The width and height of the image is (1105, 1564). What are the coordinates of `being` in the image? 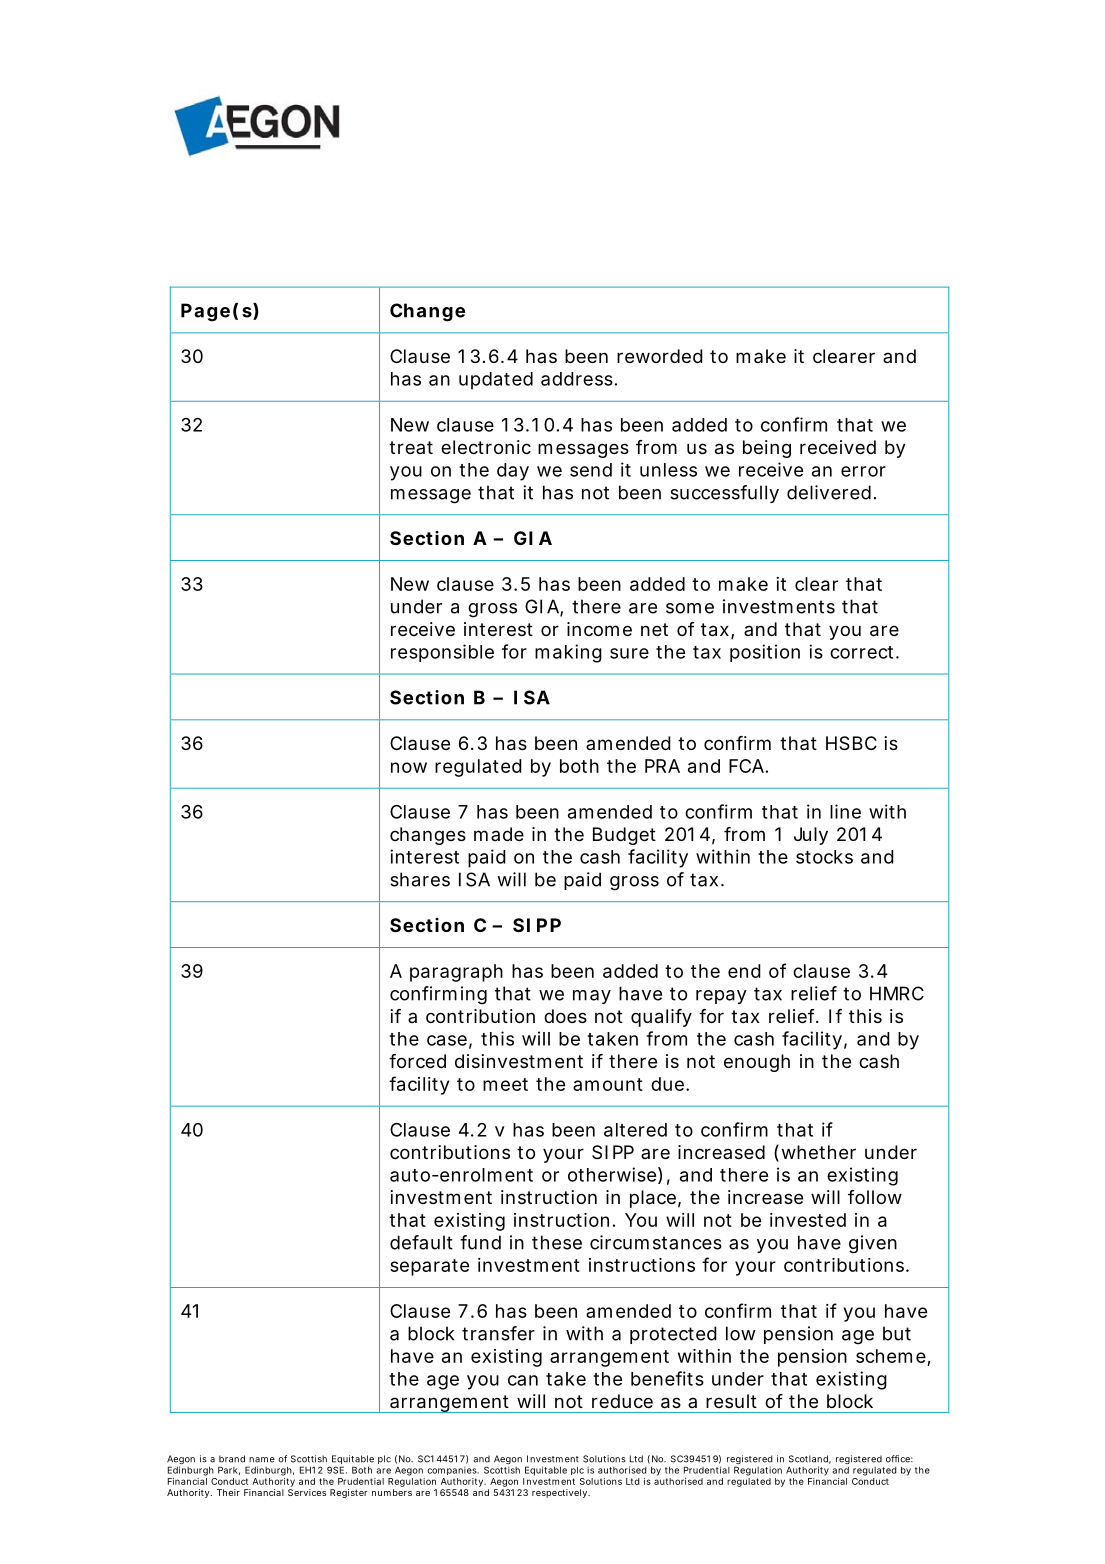 It's located at (767, 449).
